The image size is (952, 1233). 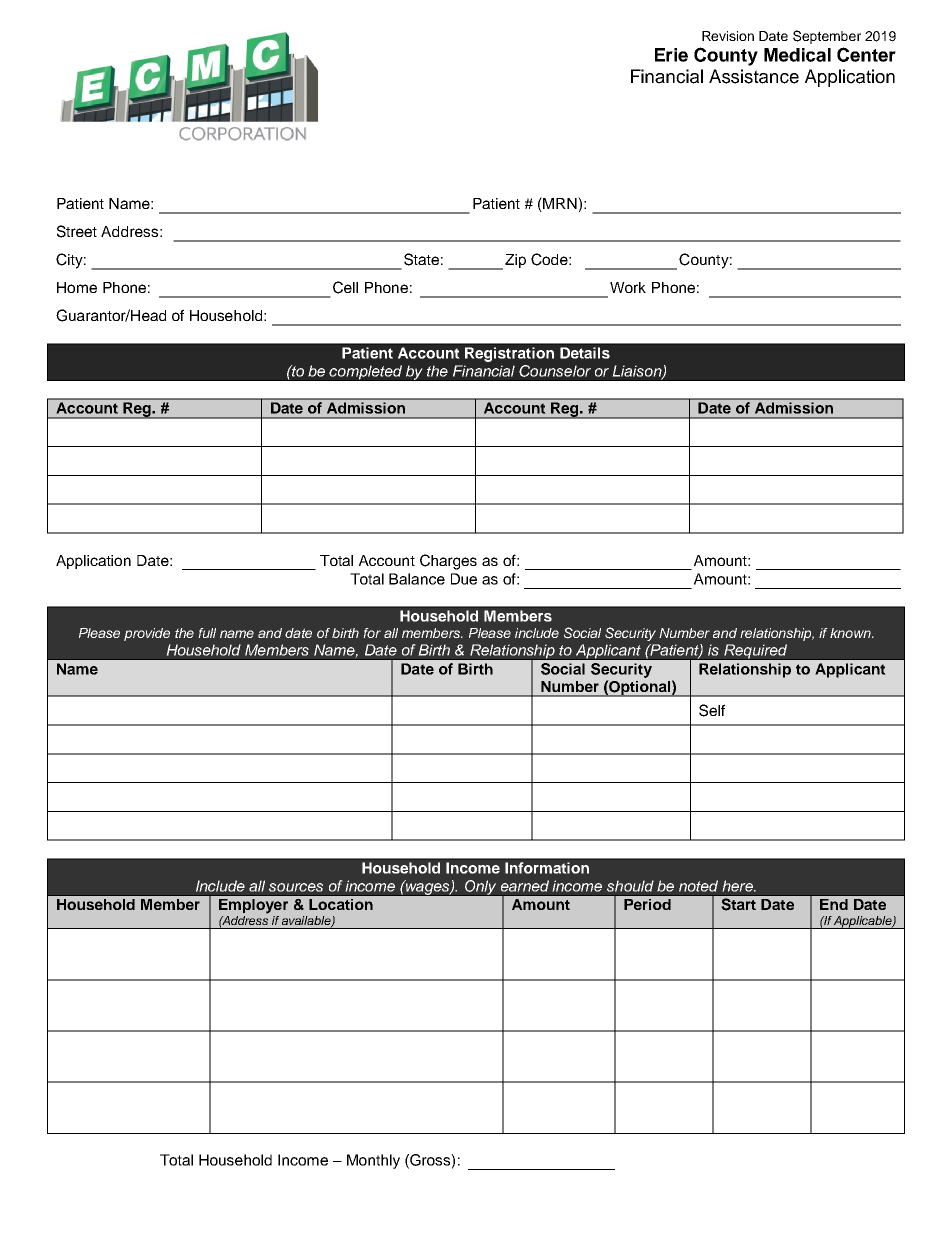 I want to click on Home, so click(x=77, y=287).
